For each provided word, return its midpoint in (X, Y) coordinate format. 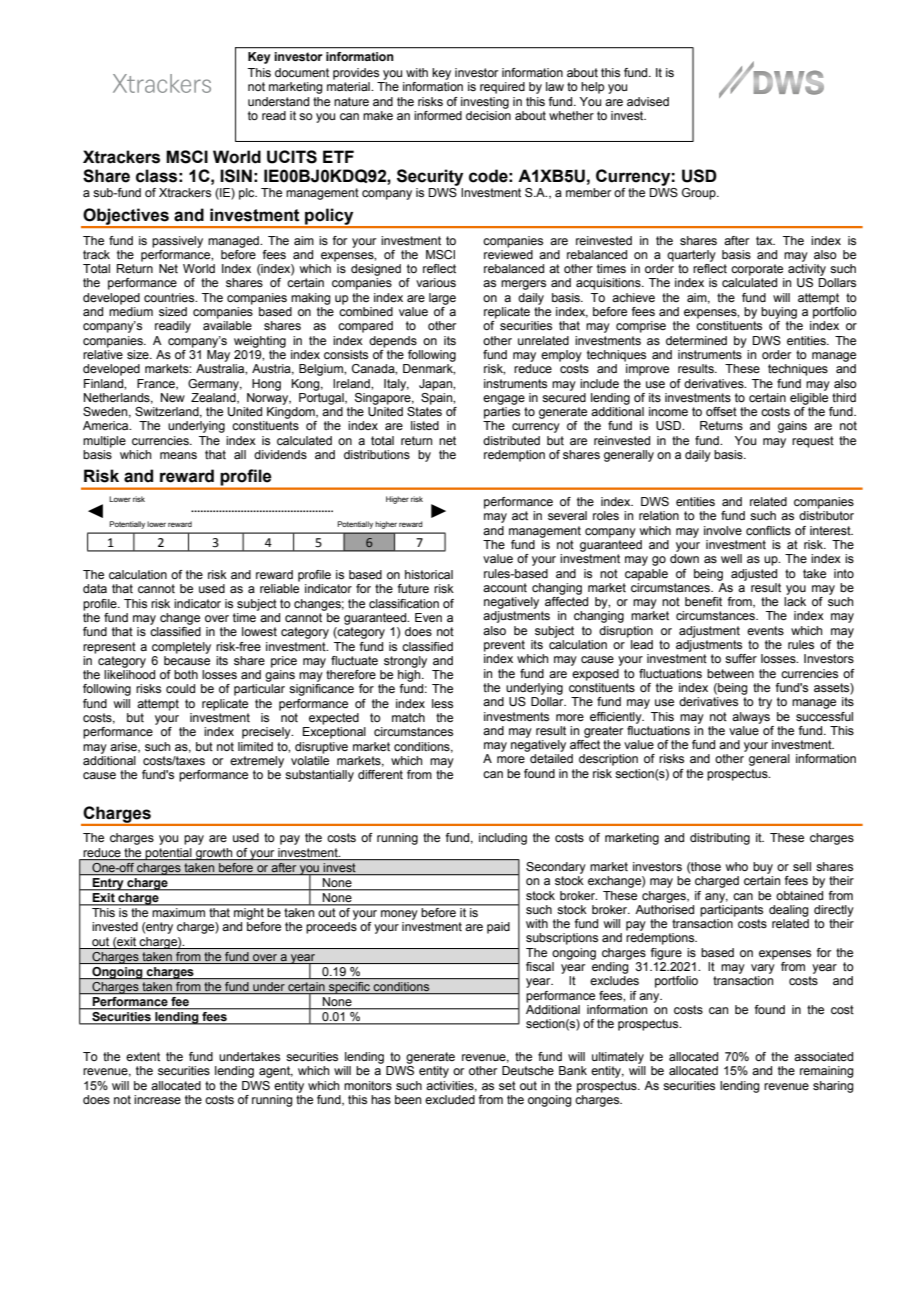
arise (124, 747)
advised (648, 101)
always (751, 718)
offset (721, 411)
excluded (450, 1099)
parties (502, 413)
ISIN (236, 176)
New (173, 397)
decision (488, 115)
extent (143, 1056)
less (442, 703)
